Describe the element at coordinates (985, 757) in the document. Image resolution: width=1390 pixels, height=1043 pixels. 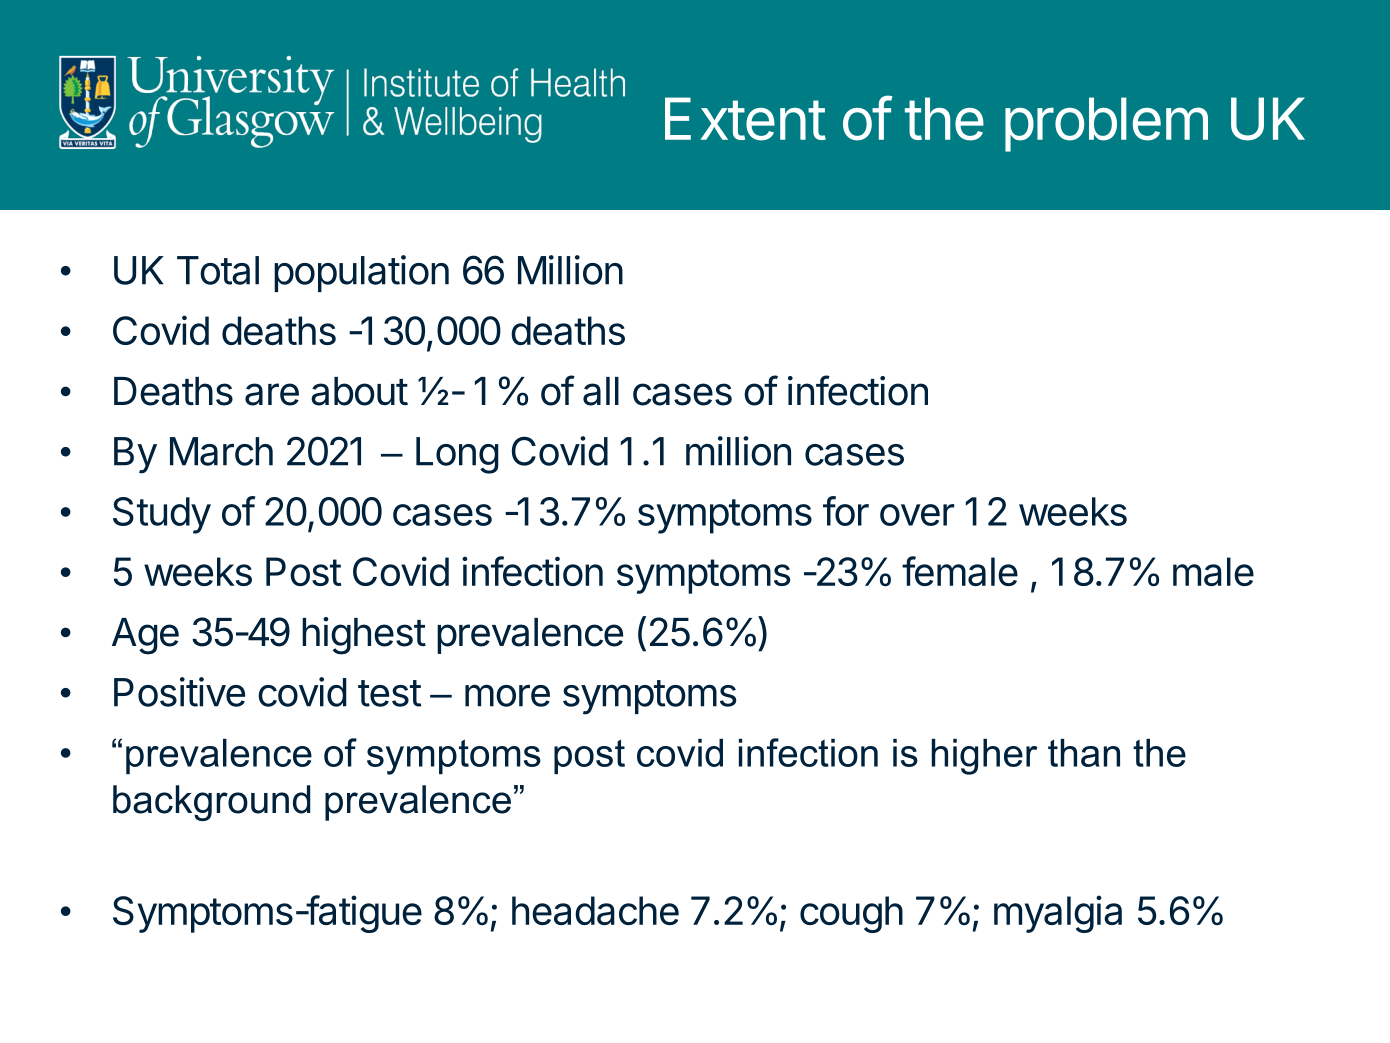
I see `higher` at that location.
